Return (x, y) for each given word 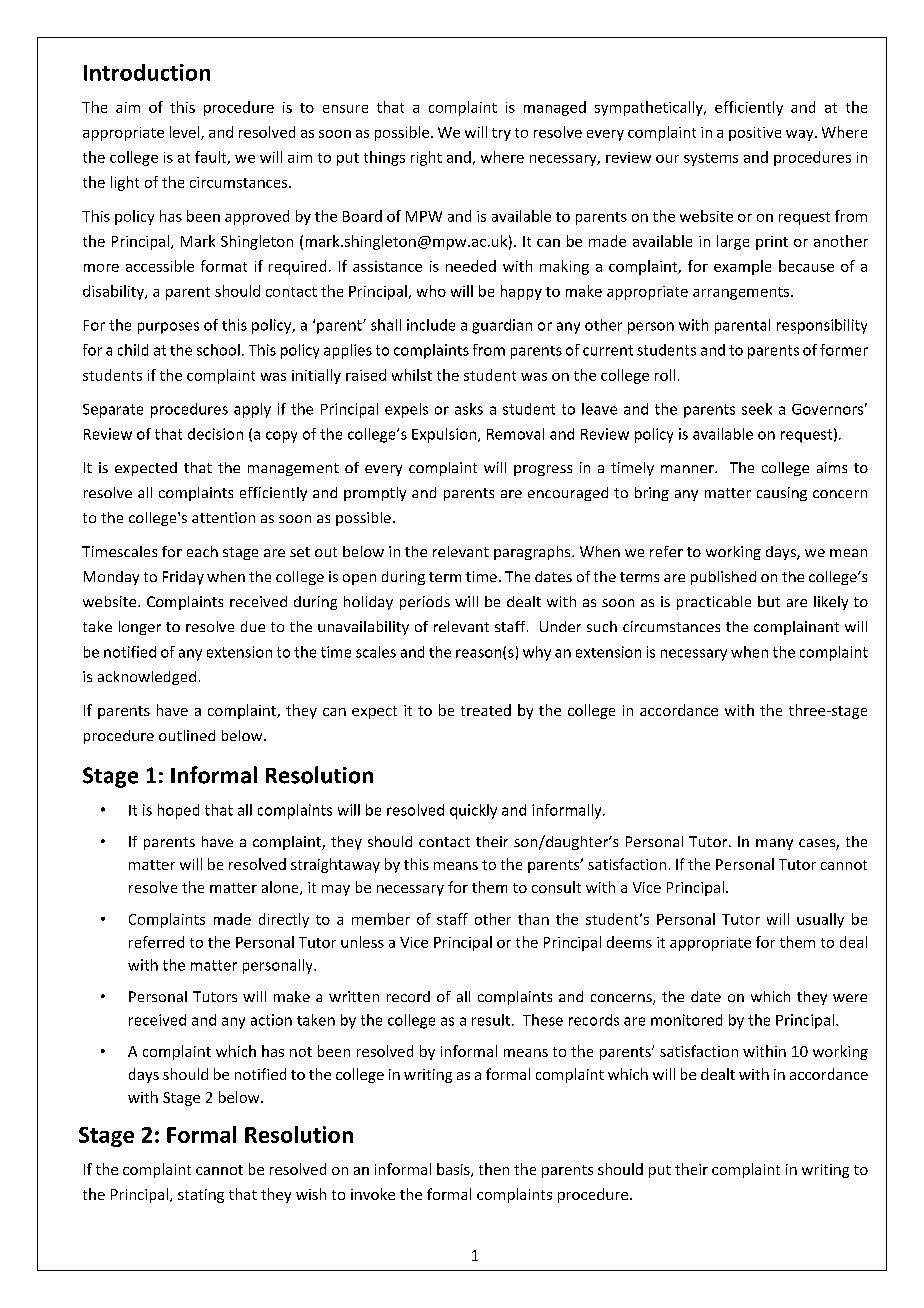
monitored (686, 1020)
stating (201, 1196)
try (501, 134)
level (186, 133)
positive (755, 134)
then (494, 1169)
